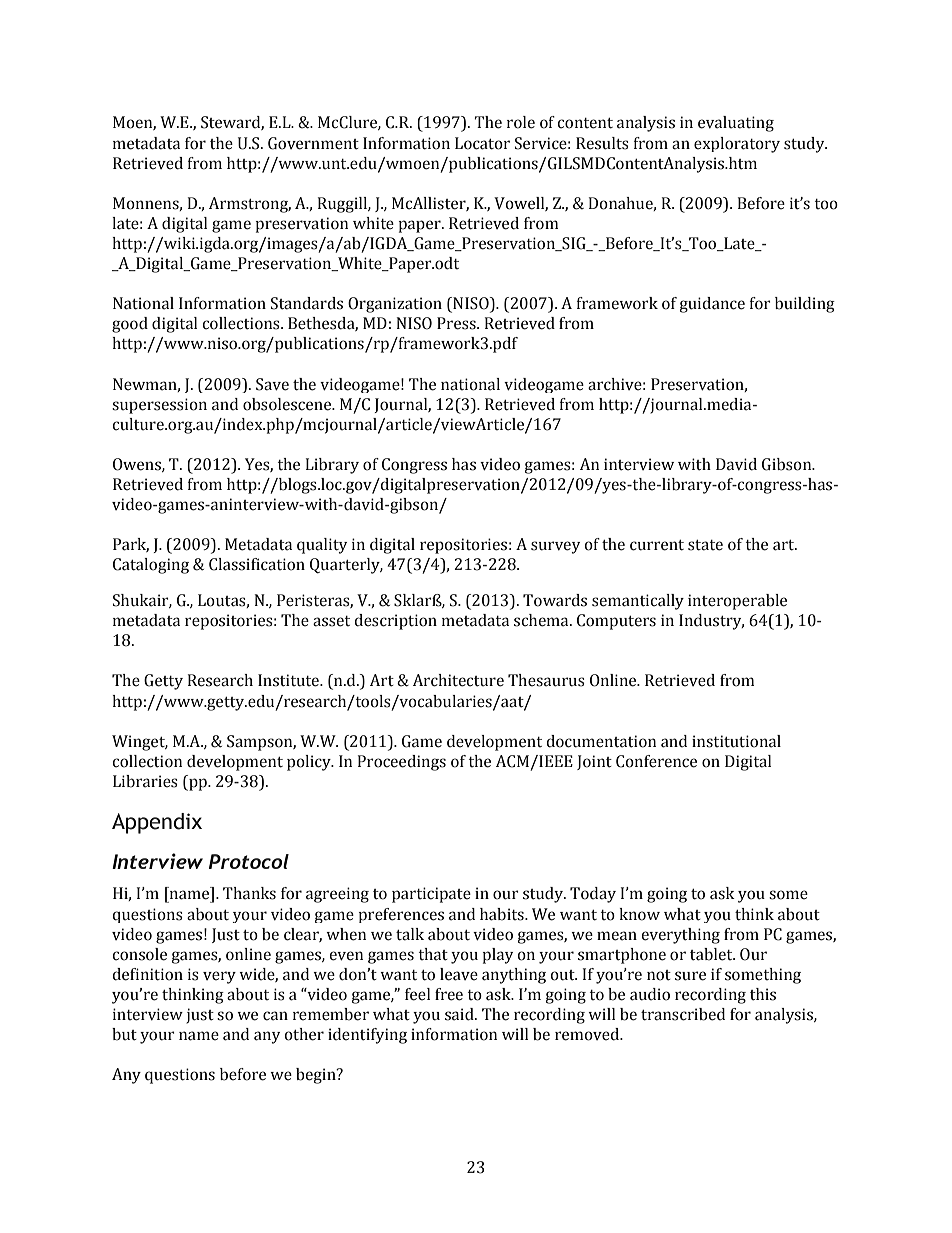  I want to click on Classification, so click(257, 564).
